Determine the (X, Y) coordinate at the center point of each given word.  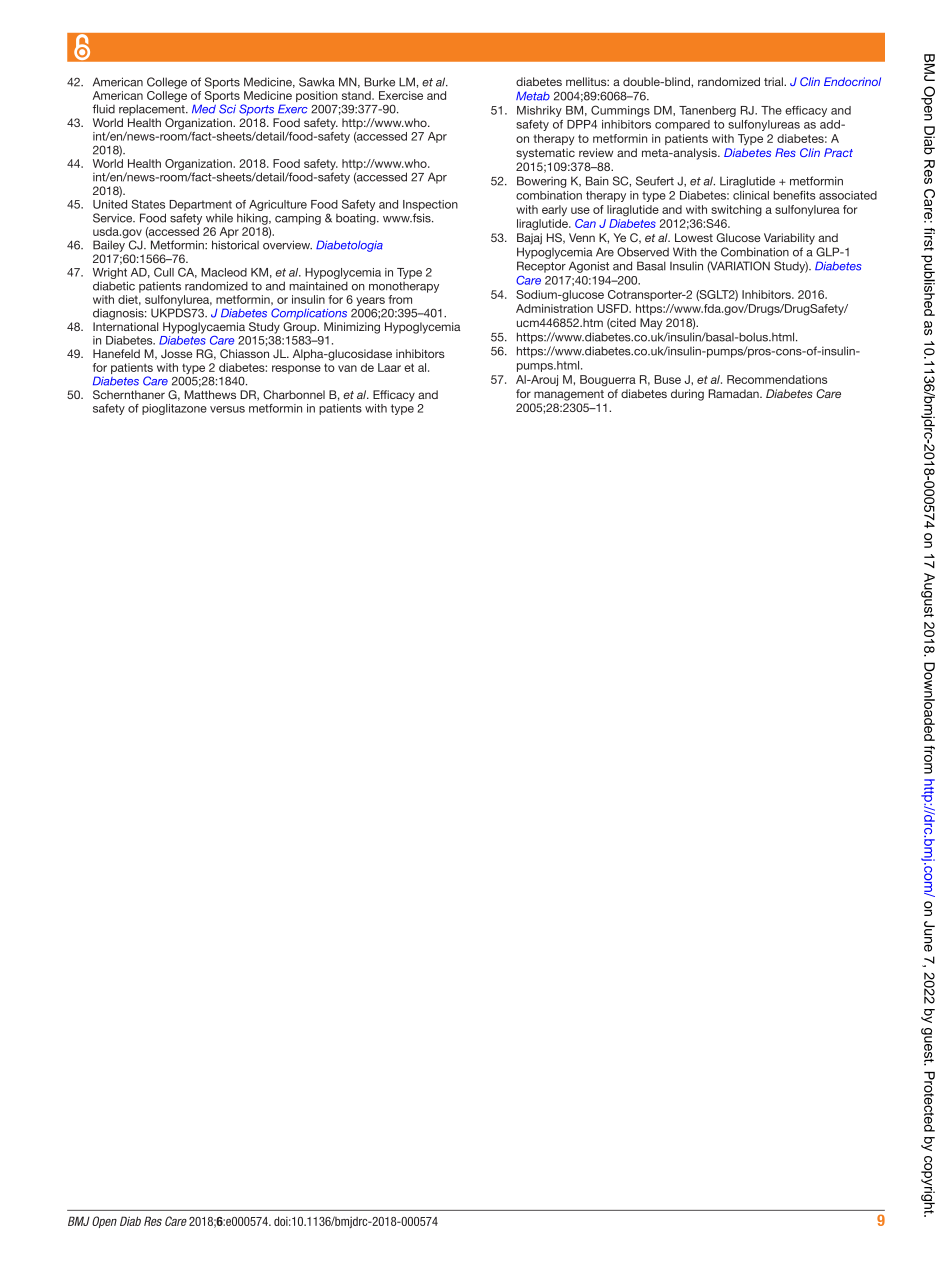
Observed (643, 252)
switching (736, 211)
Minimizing (352, 328)
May (651, 324)
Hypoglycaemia (204, 328)
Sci (227, 109)
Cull (164, 272)
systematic (545, 154)
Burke (379, 82)
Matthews (210, 394)
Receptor (541, 267)
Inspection (430, 205)
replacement (153, 109)
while (219, 218)
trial (774, 81)
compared (682, 125)
